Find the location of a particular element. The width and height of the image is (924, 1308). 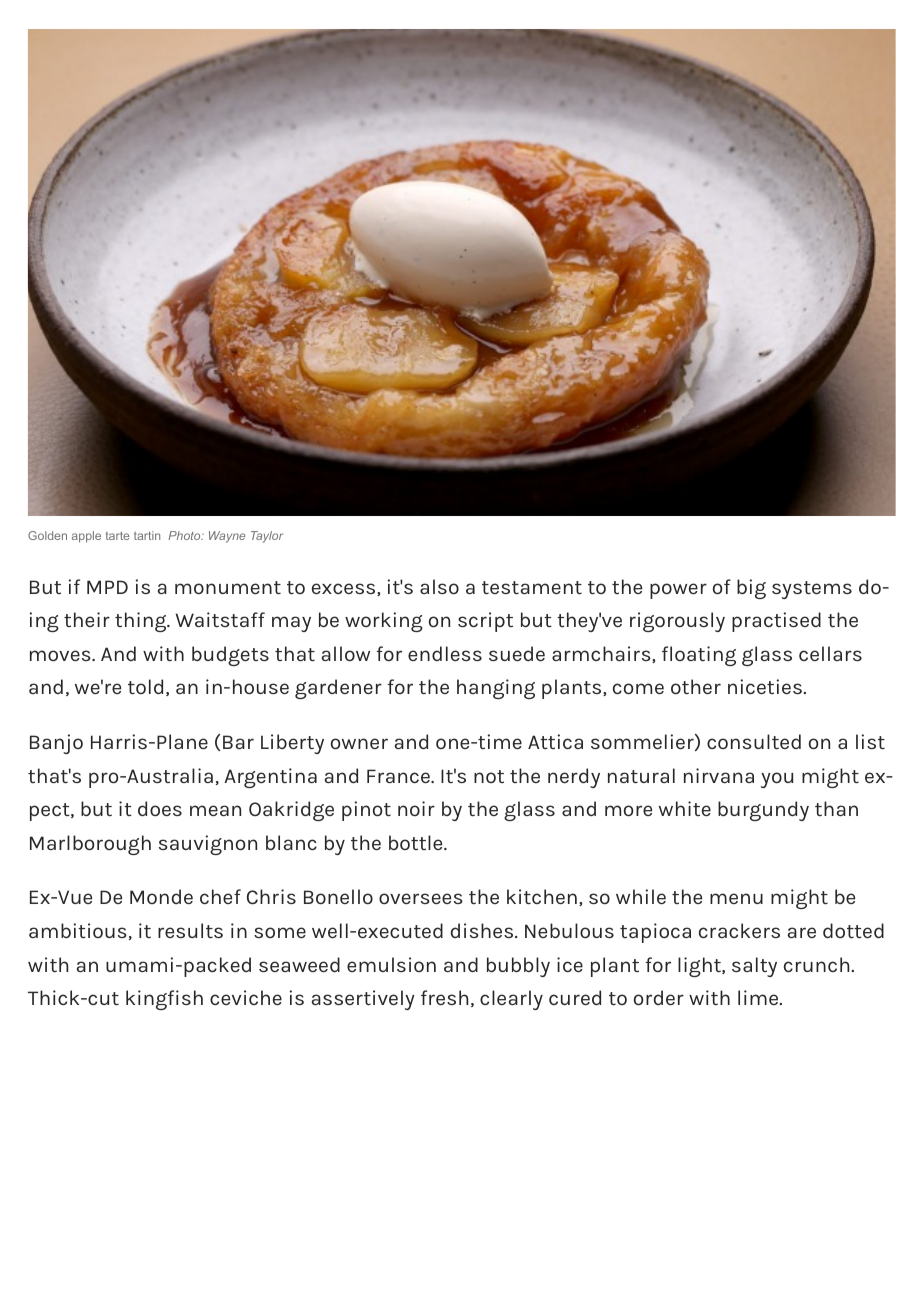

you is located at coordinates (777, 780).
